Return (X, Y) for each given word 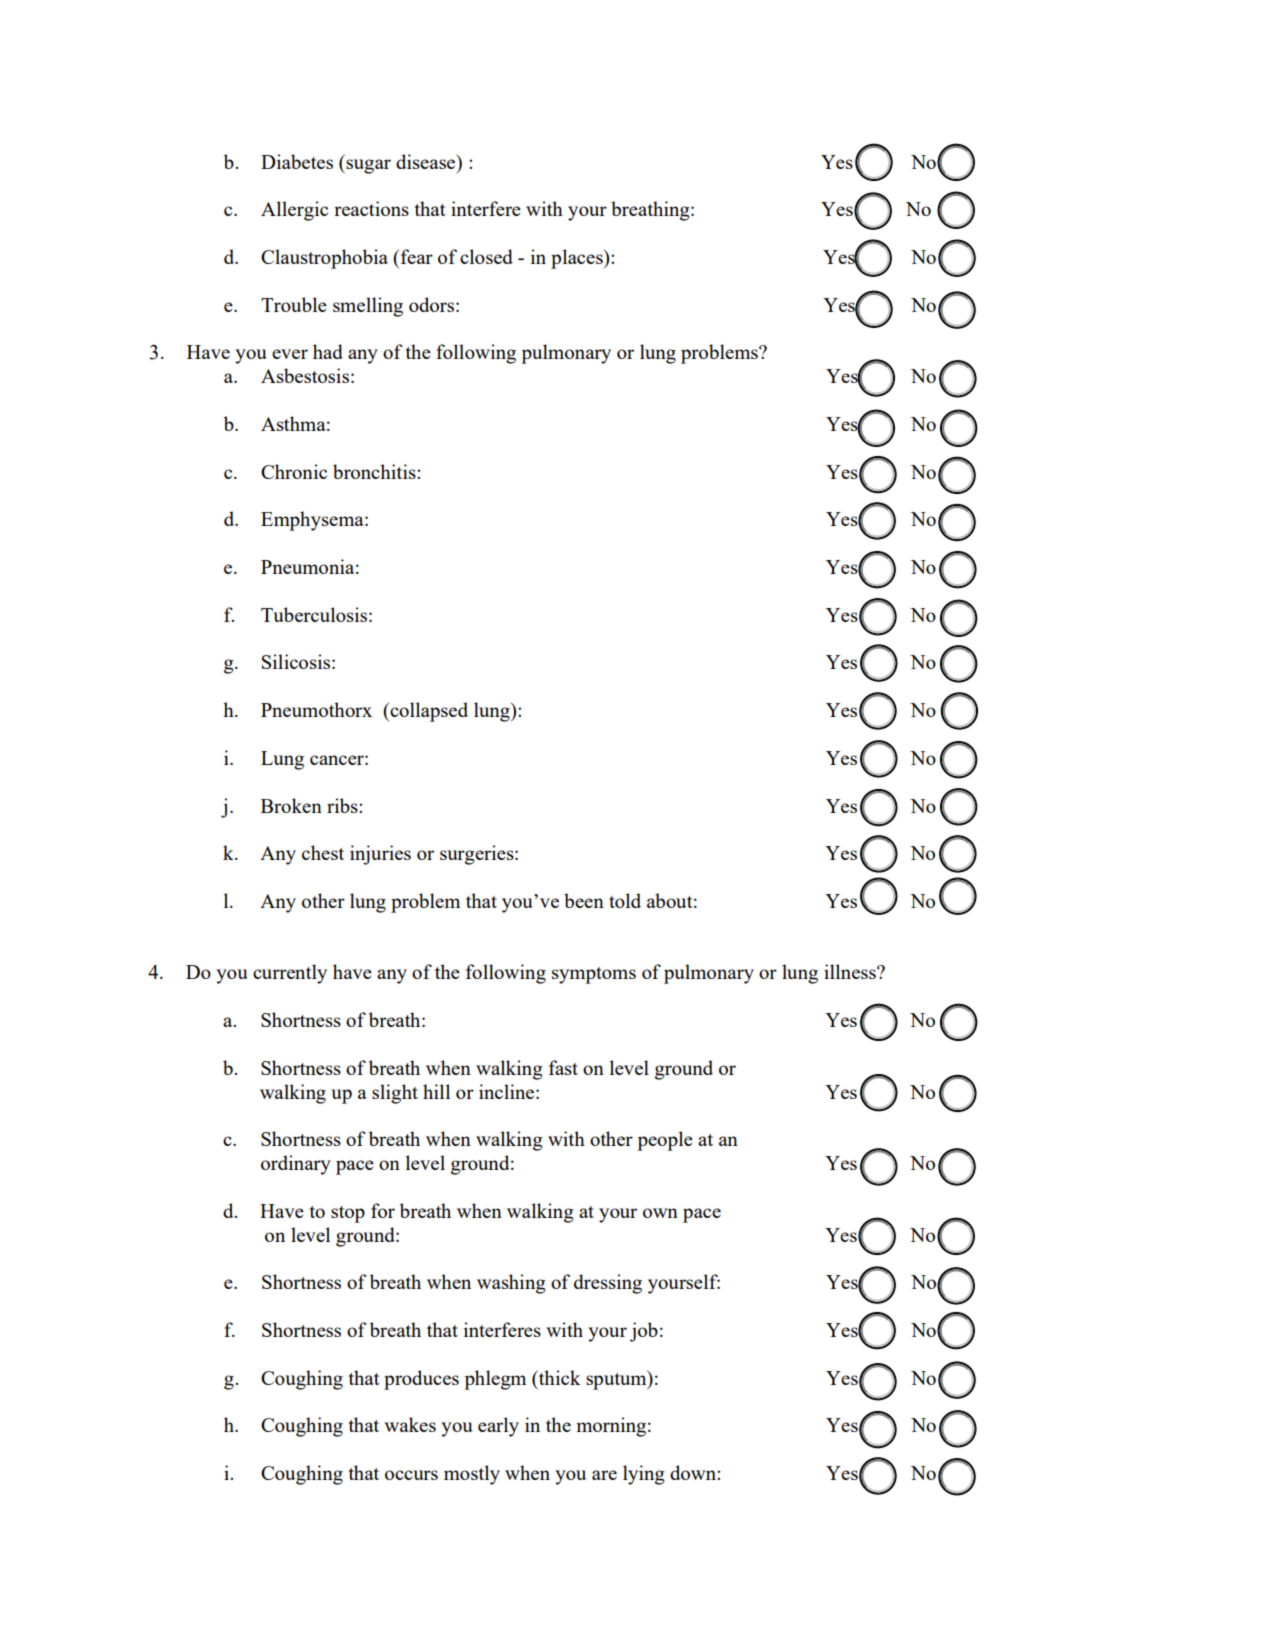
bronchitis (375, 471)
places (578, 259)
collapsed (428, 712)
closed (486, 256)
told (625, 900)
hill (436, 1091)
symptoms (594, 975)
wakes (410, 1424)
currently (290, 974)
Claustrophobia (324, 259)
